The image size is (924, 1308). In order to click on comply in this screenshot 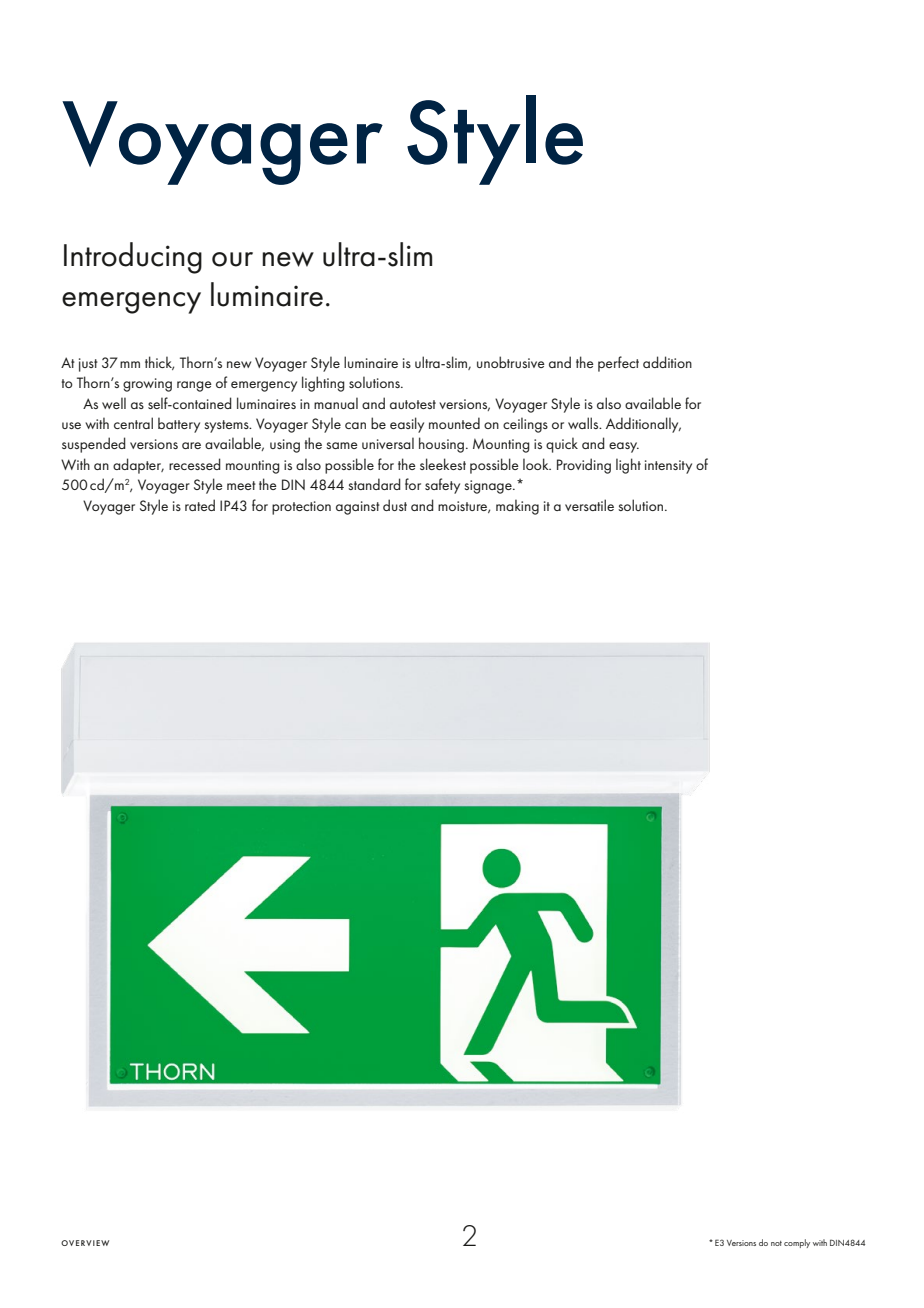, I will do `click(797, 1243)`.
